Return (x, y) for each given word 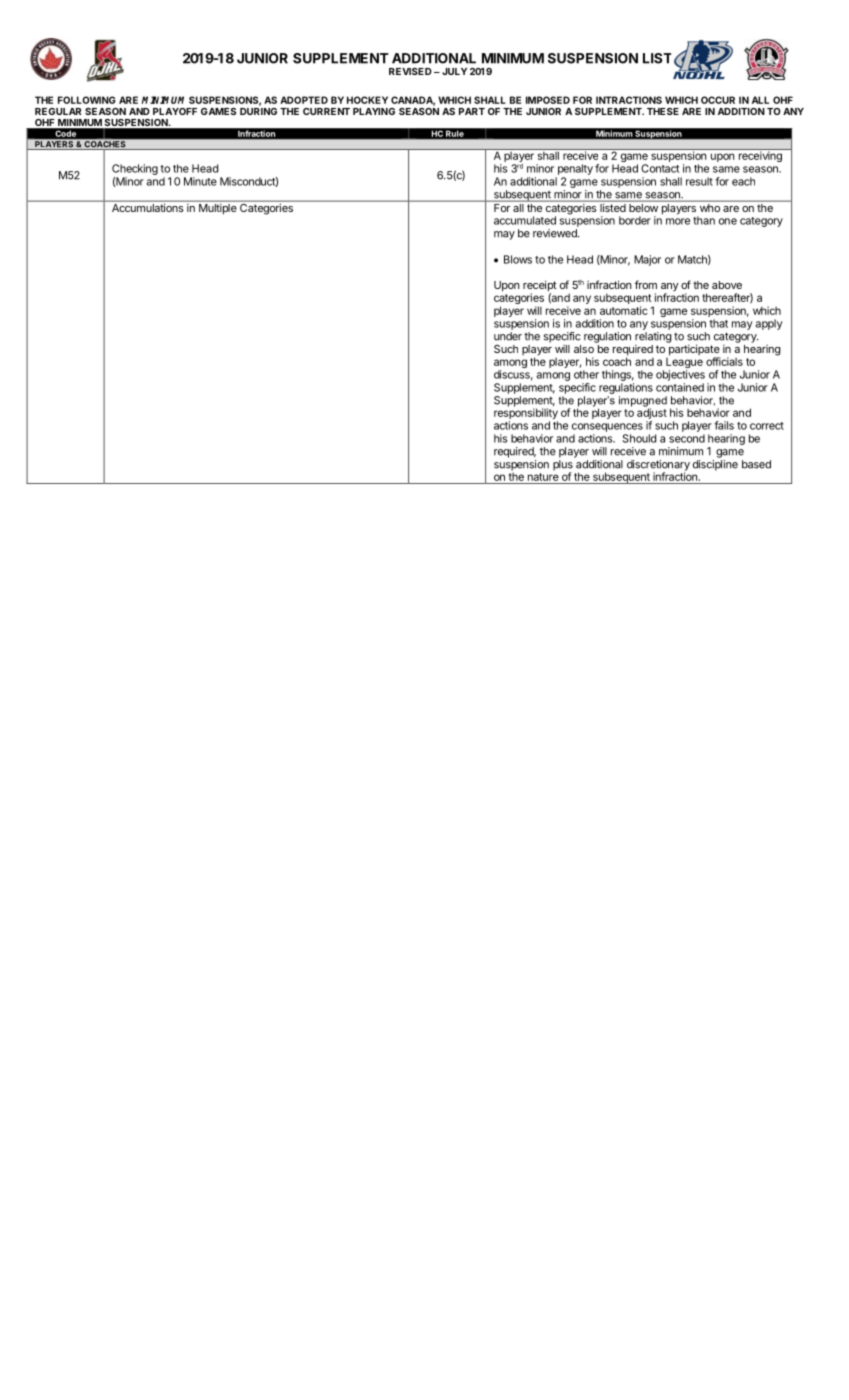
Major (647, 260)
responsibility (526, 414)
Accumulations (147, 206)
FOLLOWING (87, 100)
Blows (518, 259)
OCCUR (718, 100)
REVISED (410, 71)
